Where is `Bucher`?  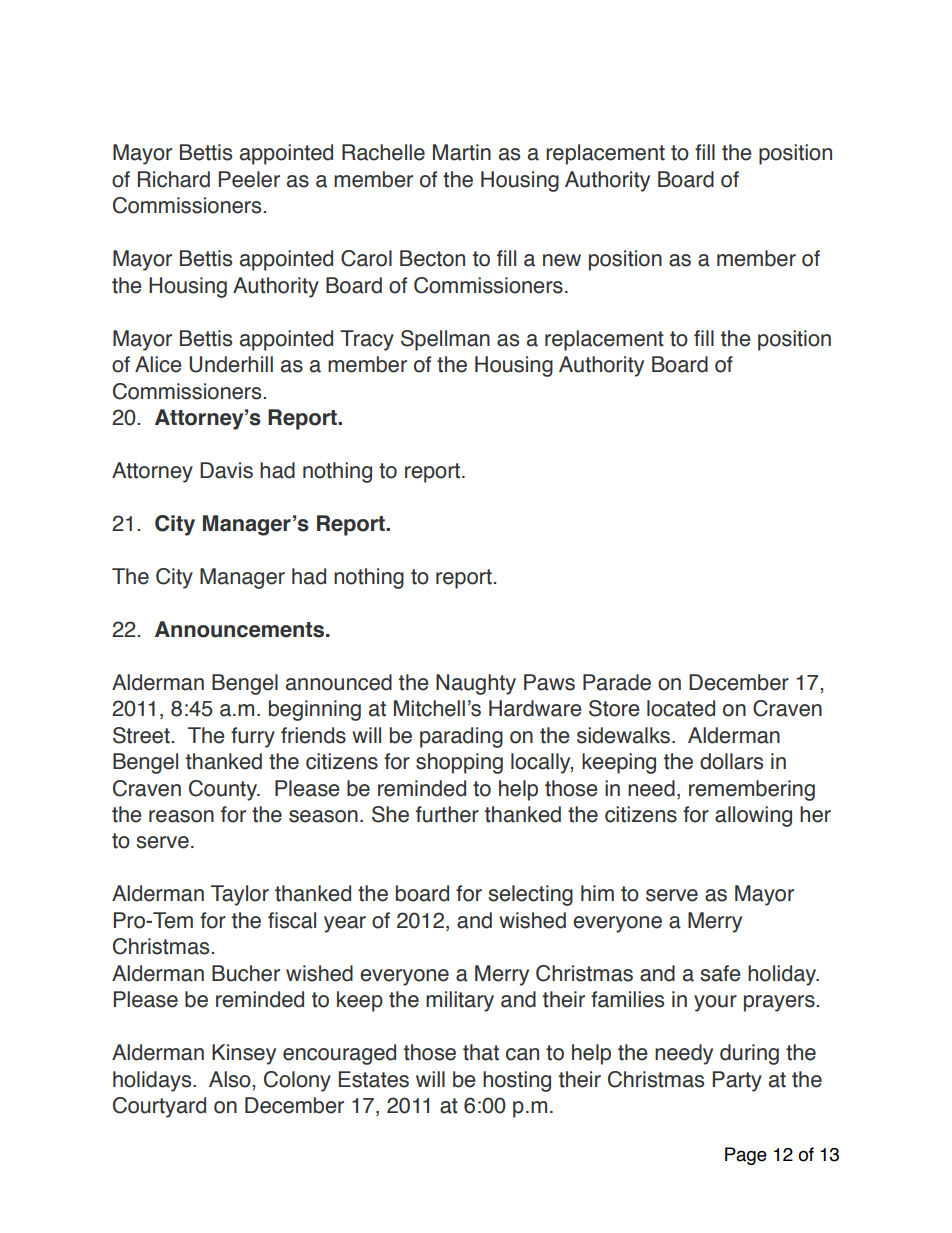 Bucher is located at coordinates (246, 973).
